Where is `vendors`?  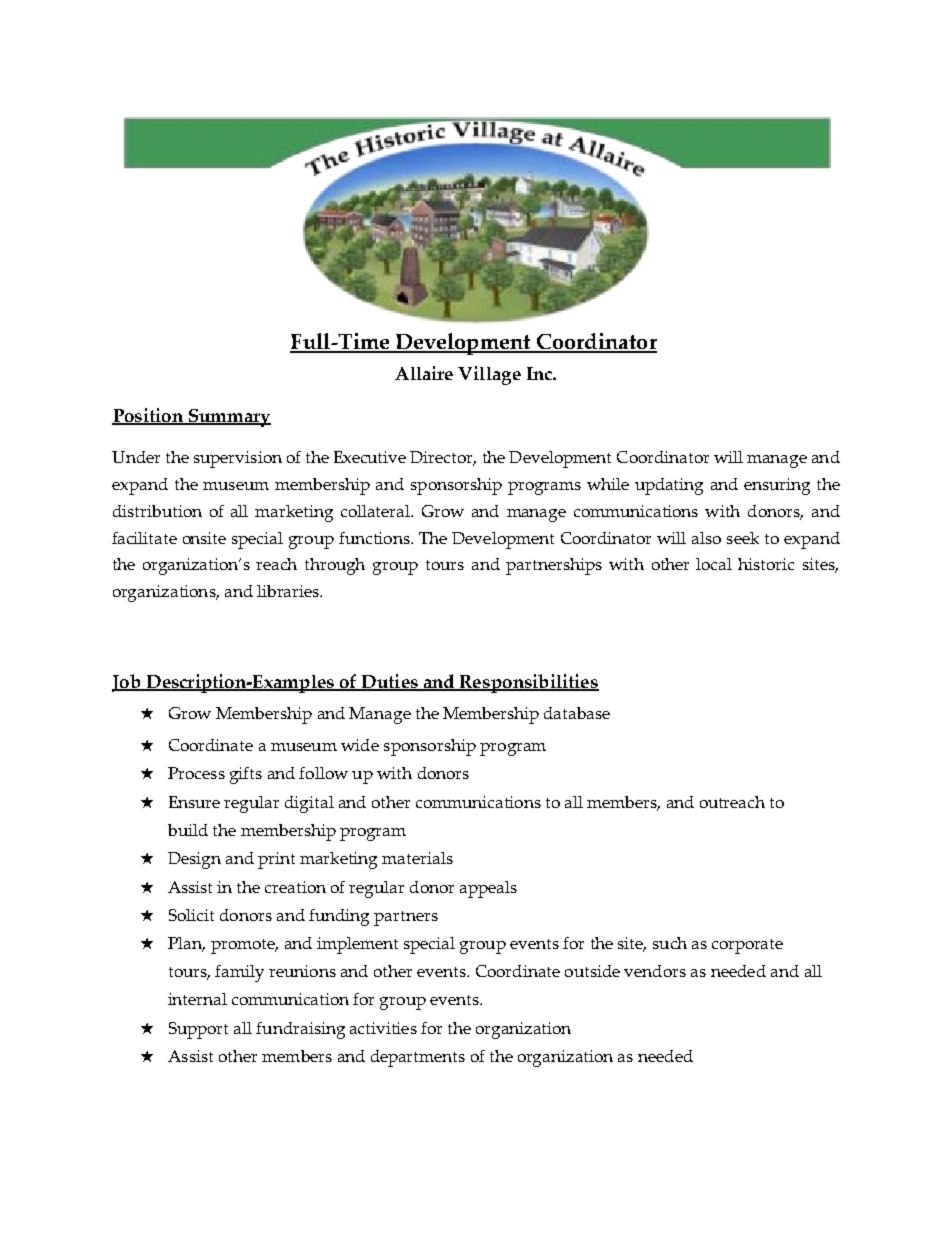 vendors is located at coordinates (655, 971).
